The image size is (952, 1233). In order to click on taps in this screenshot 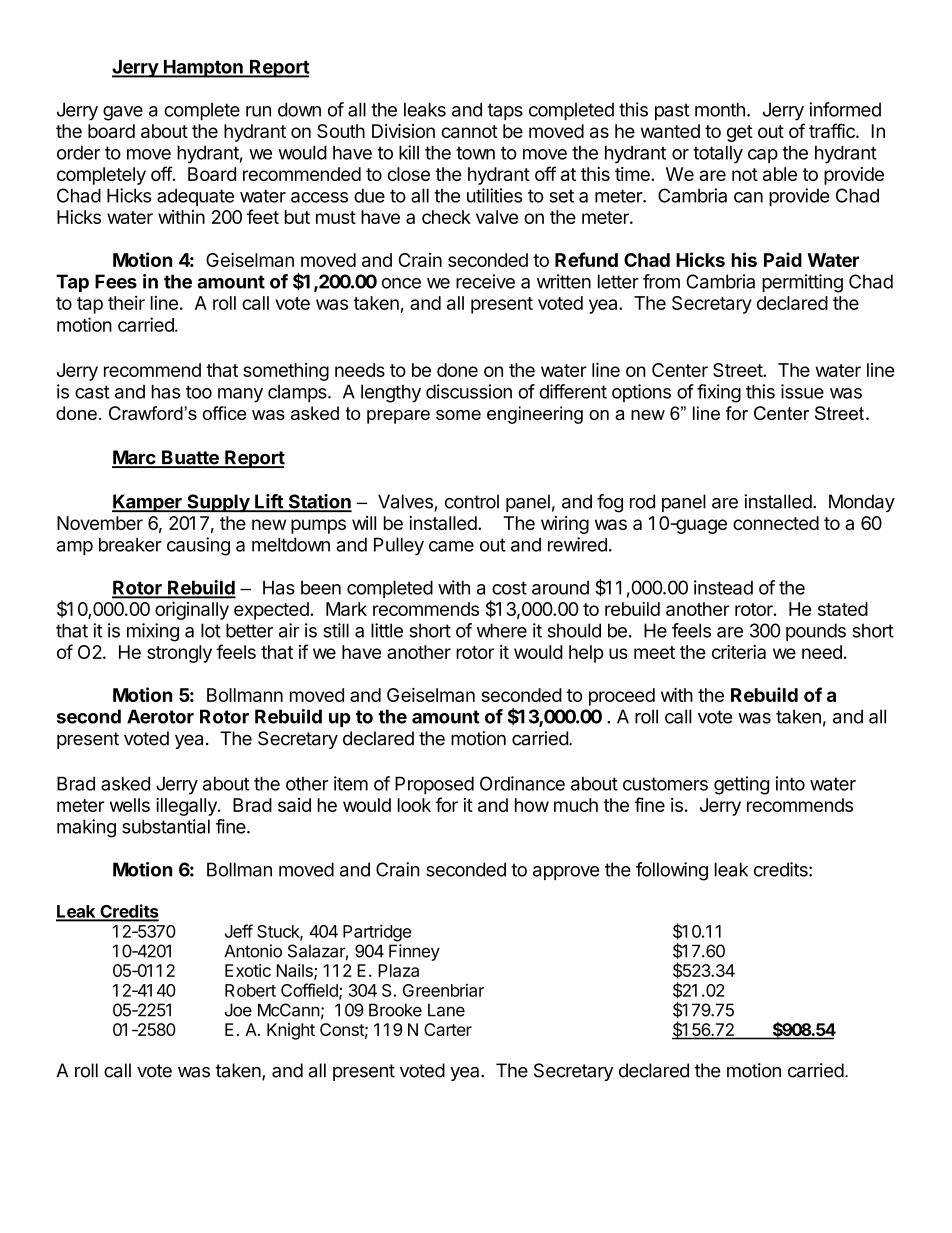, I will do `click(505, 111)`.
